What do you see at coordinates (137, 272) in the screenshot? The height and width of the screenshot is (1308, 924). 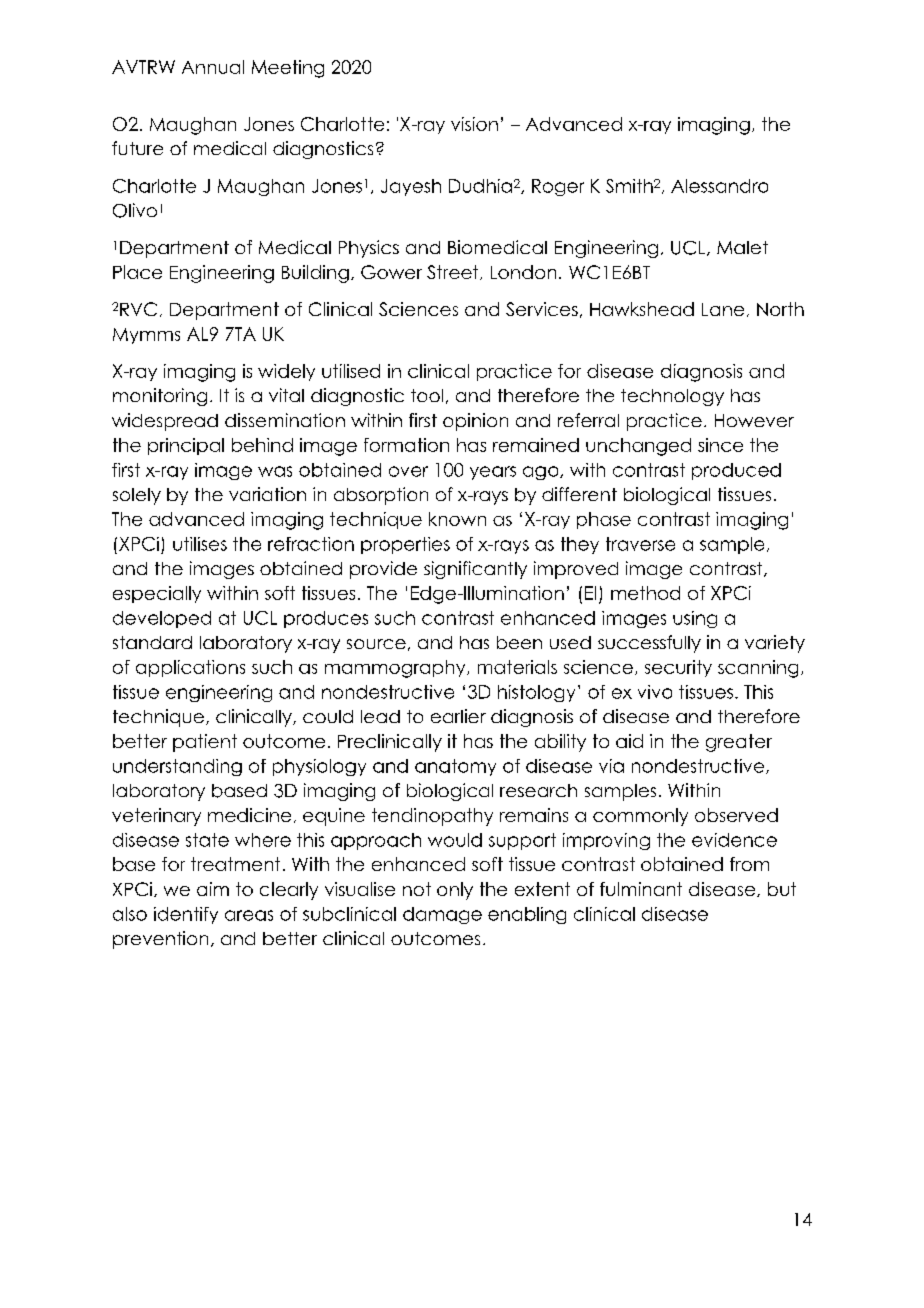 I see `Place` at bounding box center [137, 272].
